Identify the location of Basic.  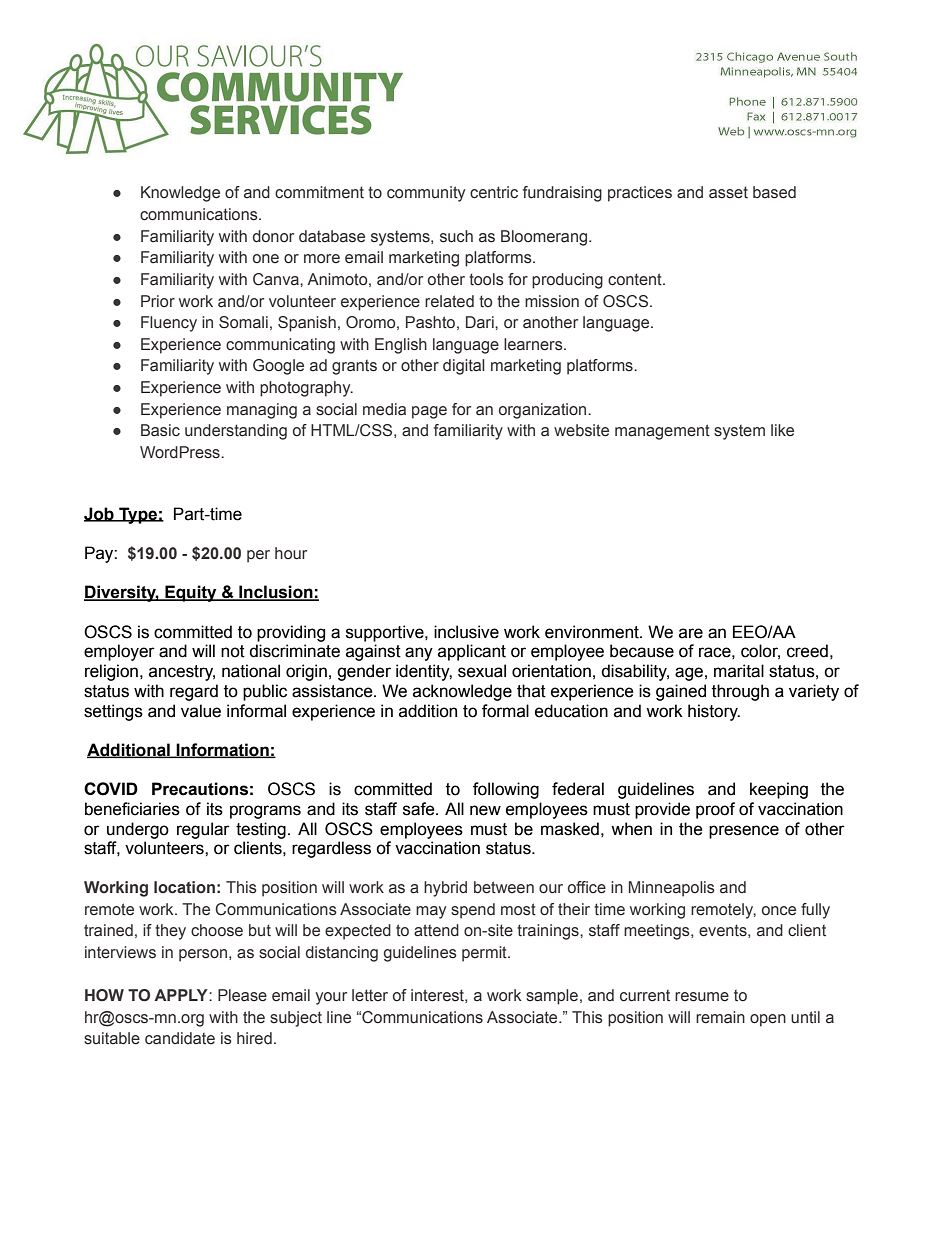
(160, 430).
